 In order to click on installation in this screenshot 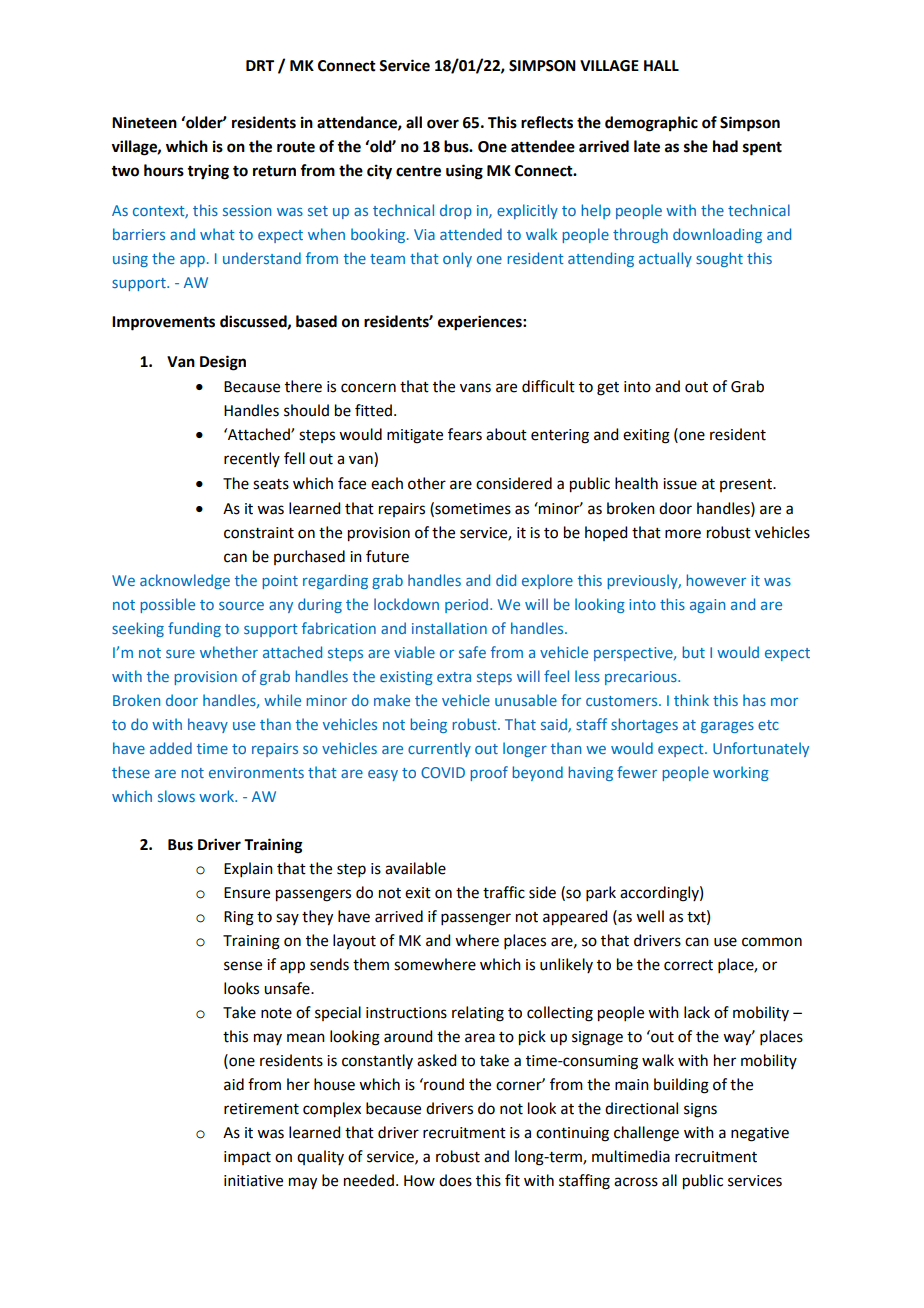, I will do `click(449, 628)`.
